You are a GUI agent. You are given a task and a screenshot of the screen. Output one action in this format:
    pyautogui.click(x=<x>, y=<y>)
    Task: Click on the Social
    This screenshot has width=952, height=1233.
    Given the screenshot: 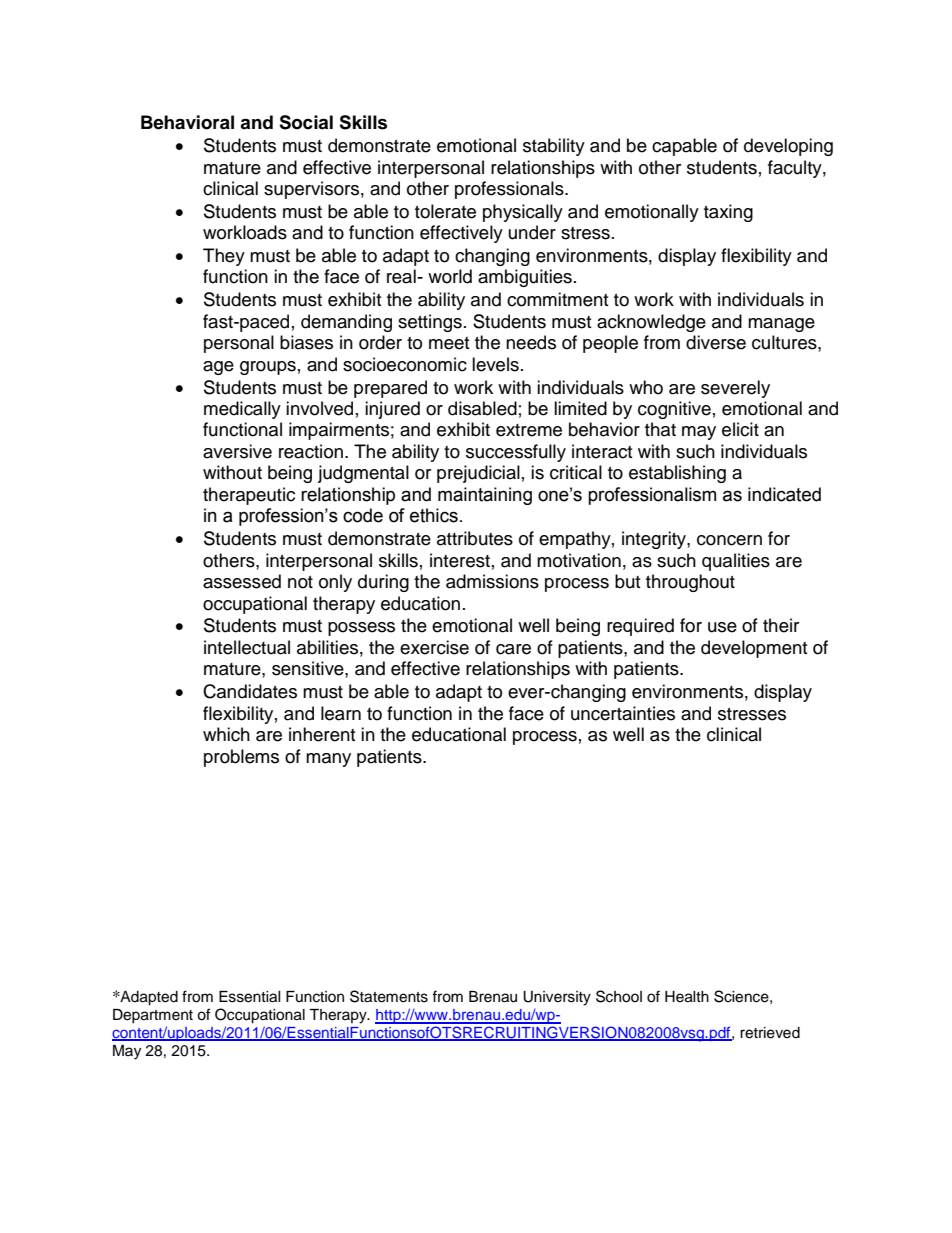 What is the action you would take?
    pyautogui.click(x=306, y=122)
